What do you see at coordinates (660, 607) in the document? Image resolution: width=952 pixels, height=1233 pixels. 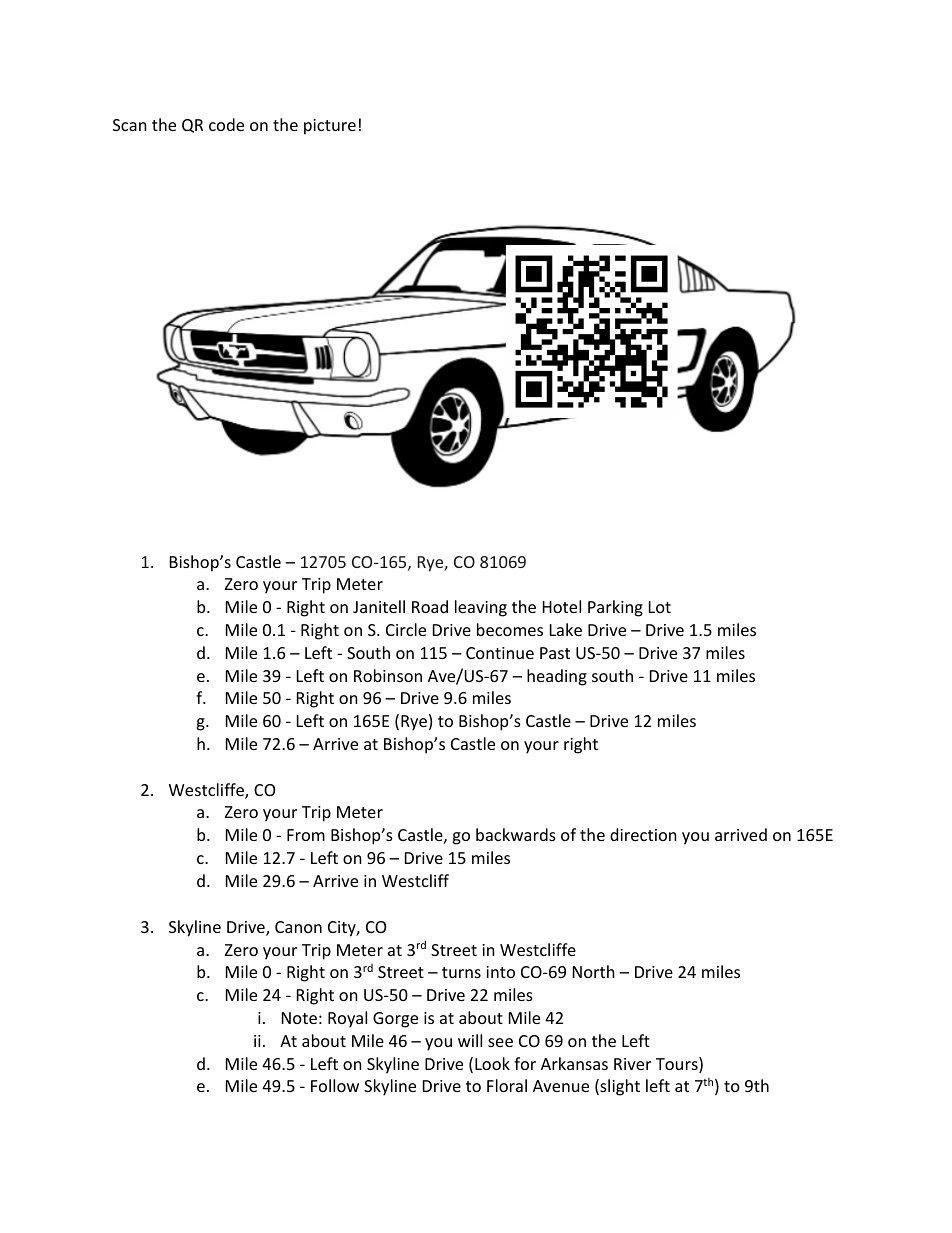 I see `Lot` at bounding box center [660, 607].
